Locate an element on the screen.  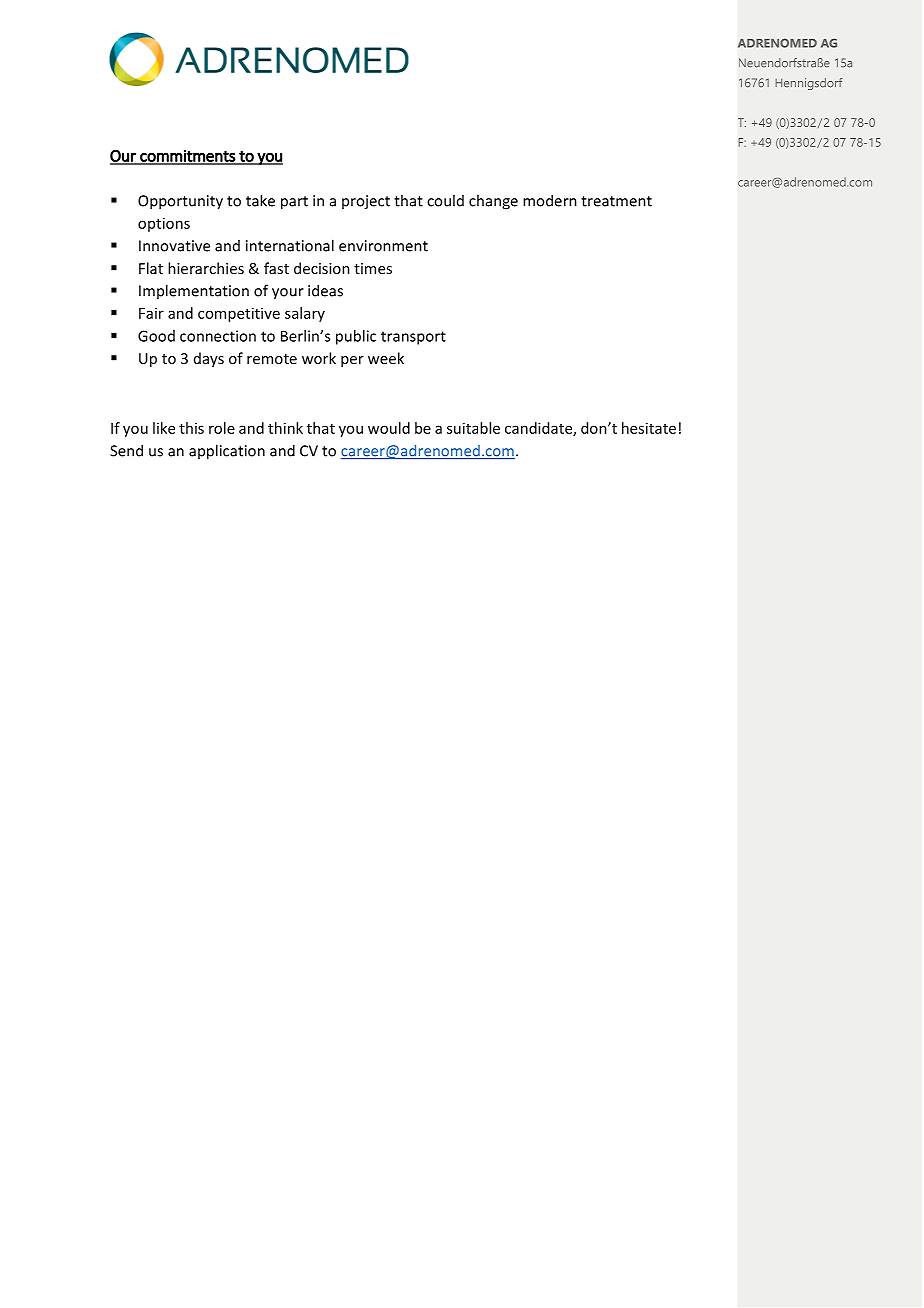
would is located at coordinates (389, 428).
